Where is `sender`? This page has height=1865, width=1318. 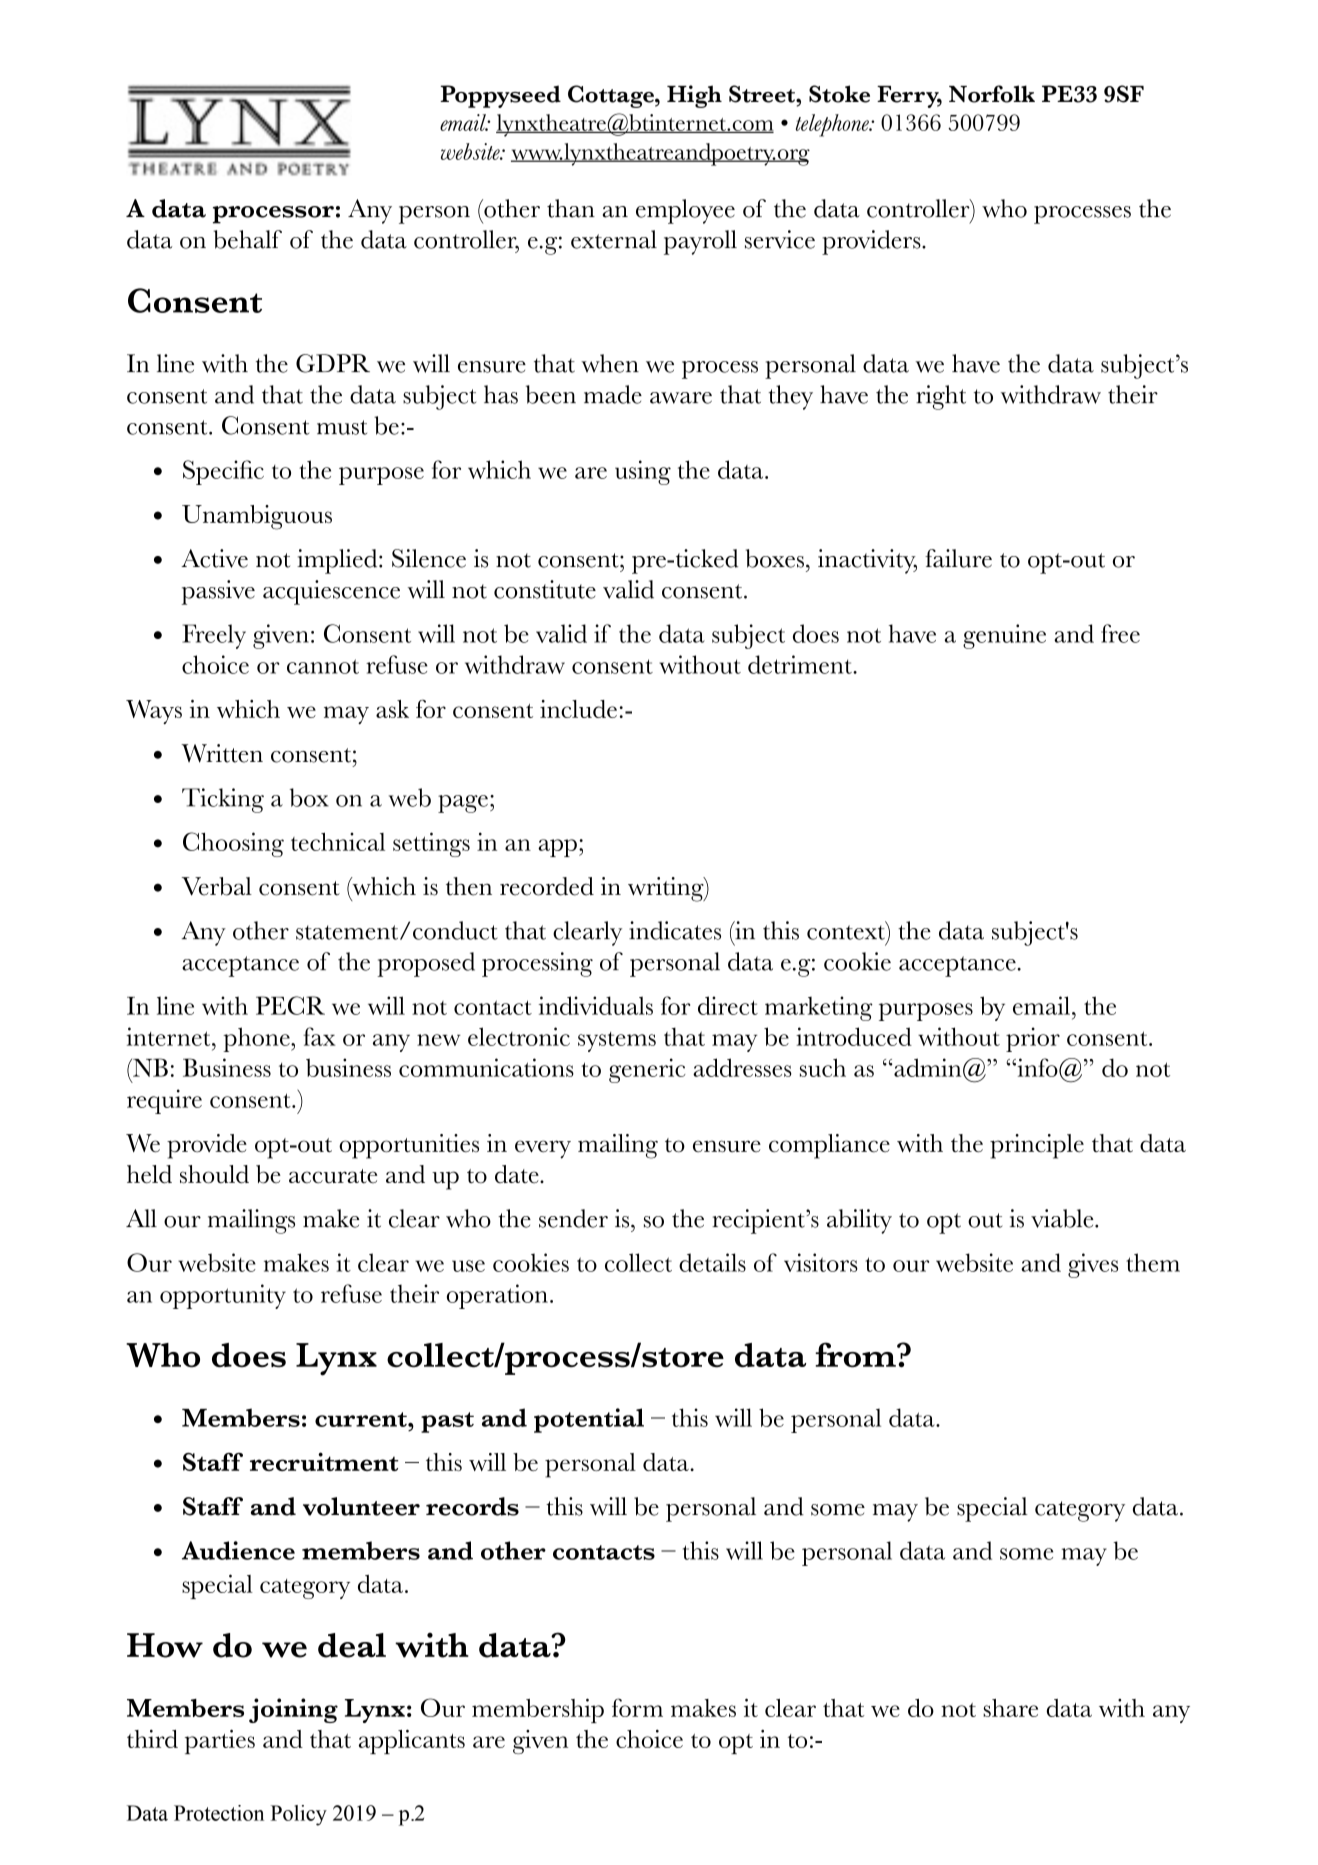 sender is located at coordinates (573, 1218).
